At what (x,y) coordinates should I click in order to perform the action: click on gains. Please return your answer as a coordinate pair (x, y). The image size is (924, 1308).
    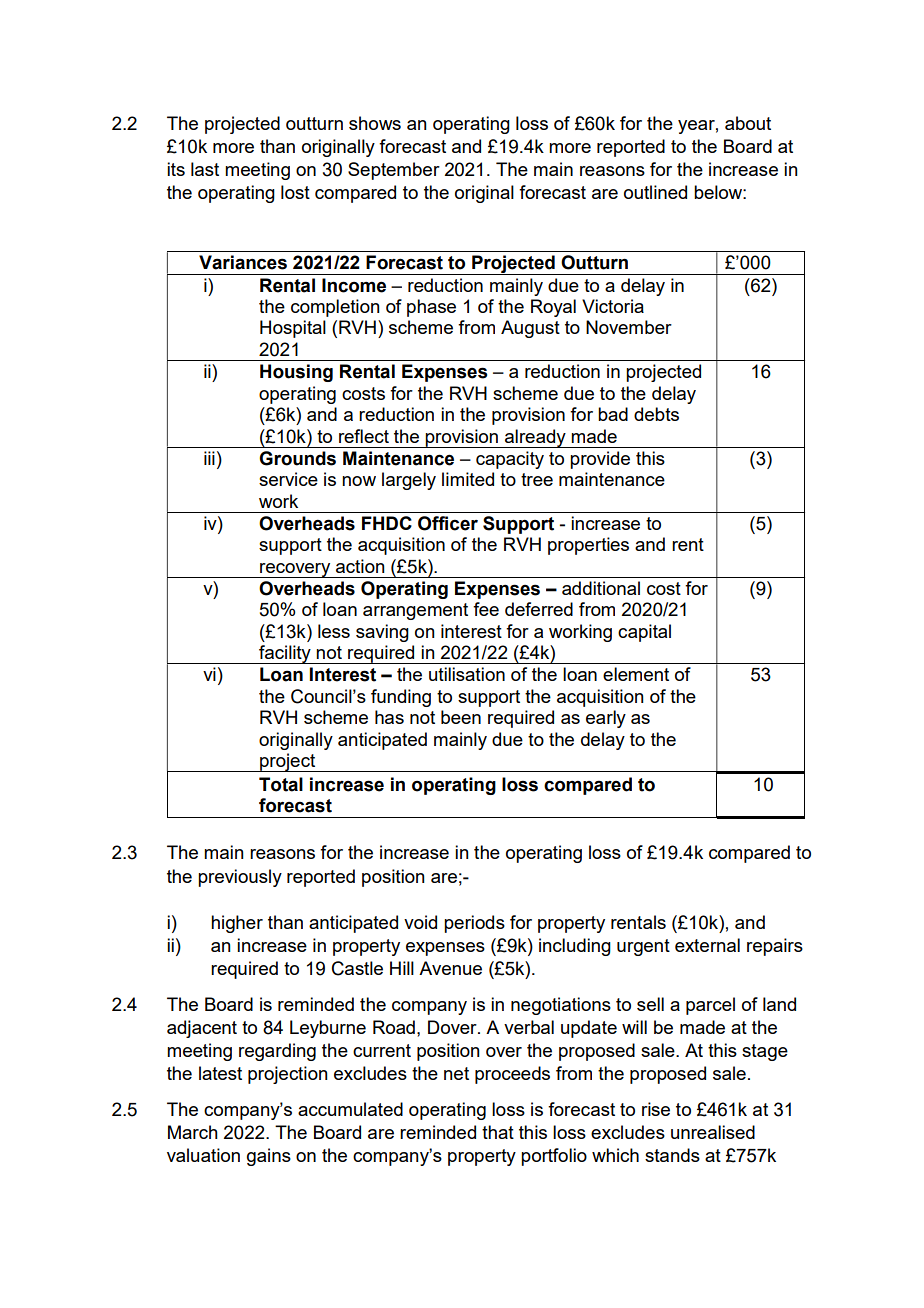
    Looking at the image, I should click on (269, 1157).
